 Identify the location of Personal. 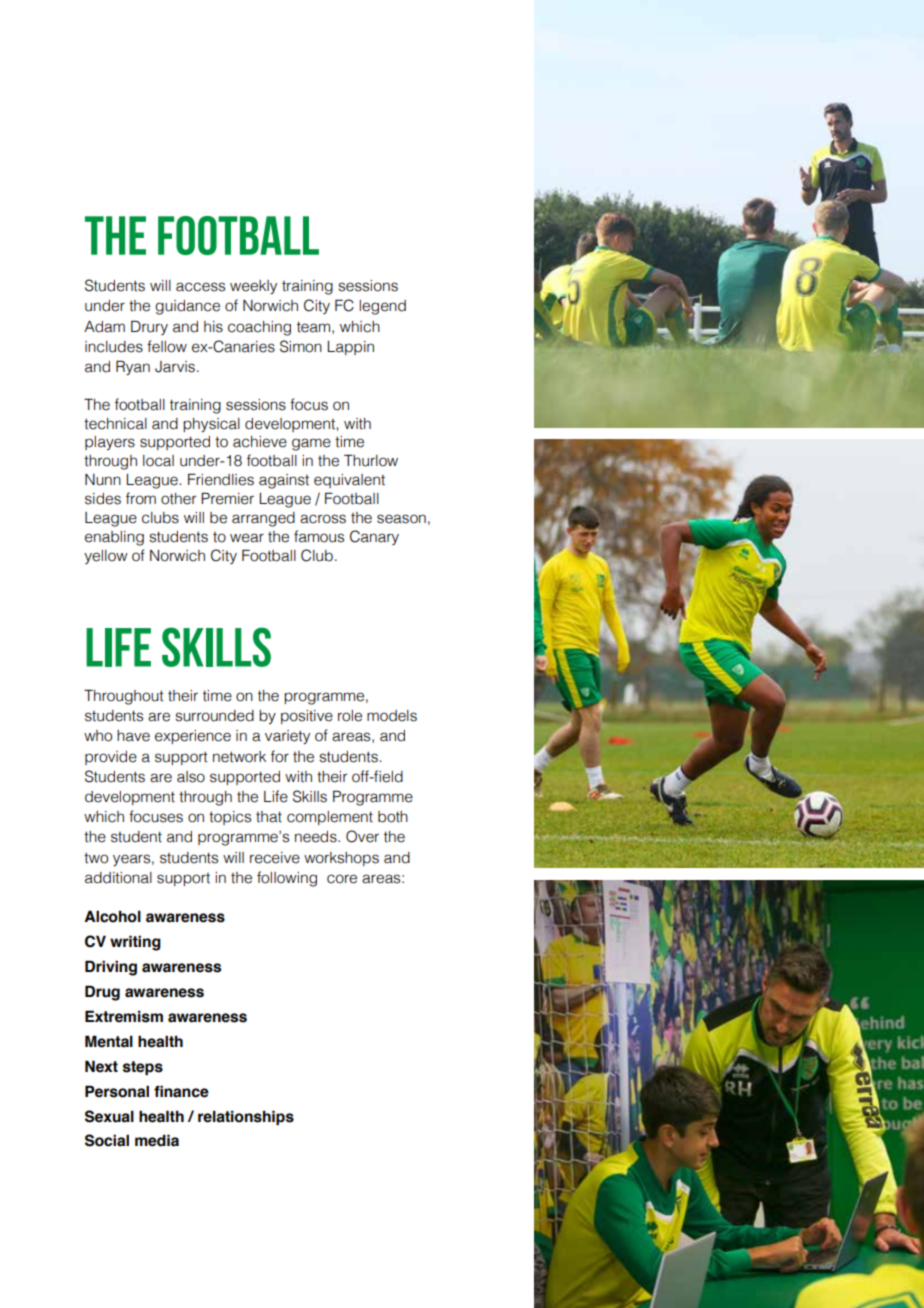
(117, 1091).
